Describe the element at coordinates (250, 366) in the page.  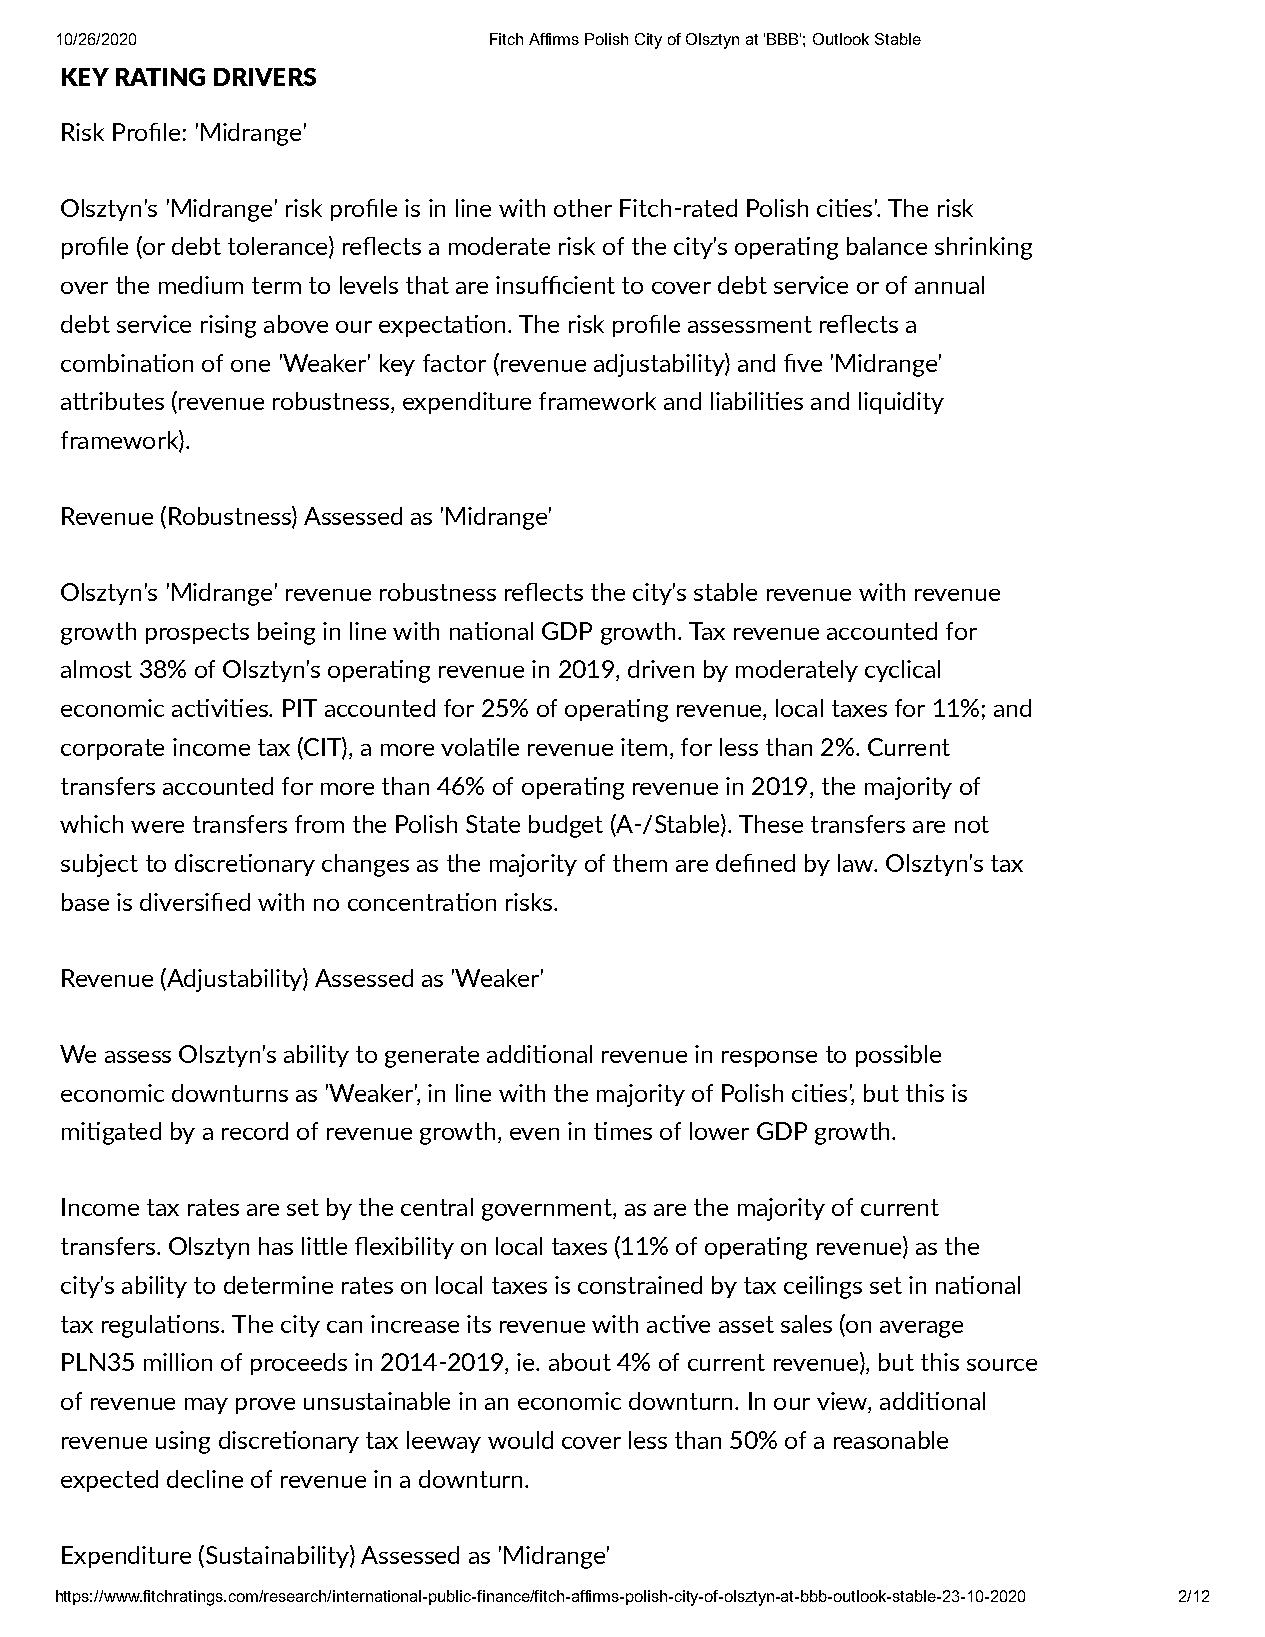
I see `one` at that location.
